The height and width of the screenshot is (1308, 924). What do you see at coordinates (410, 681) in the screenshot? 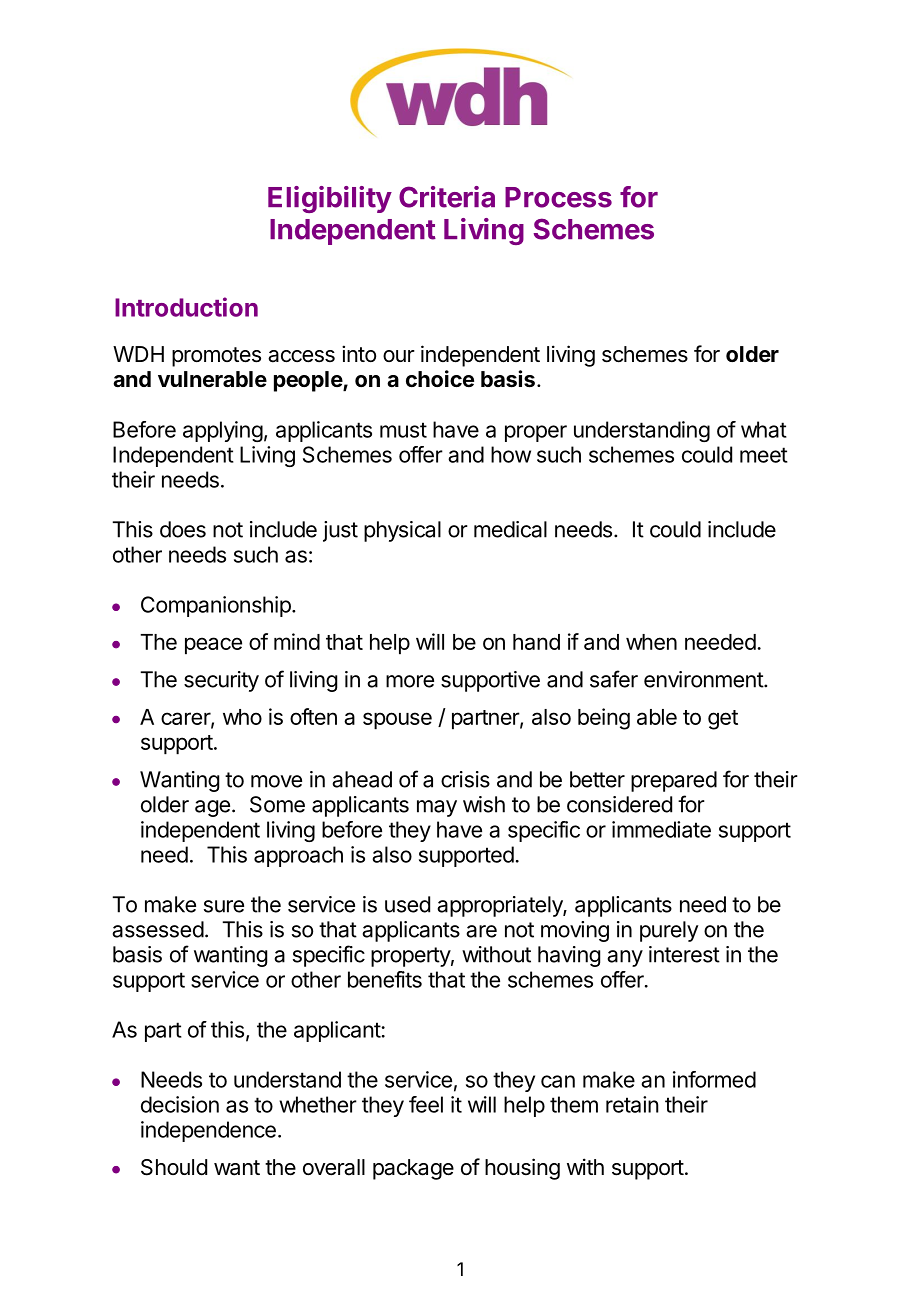
I see `more` at bounding box center [410, 681].
